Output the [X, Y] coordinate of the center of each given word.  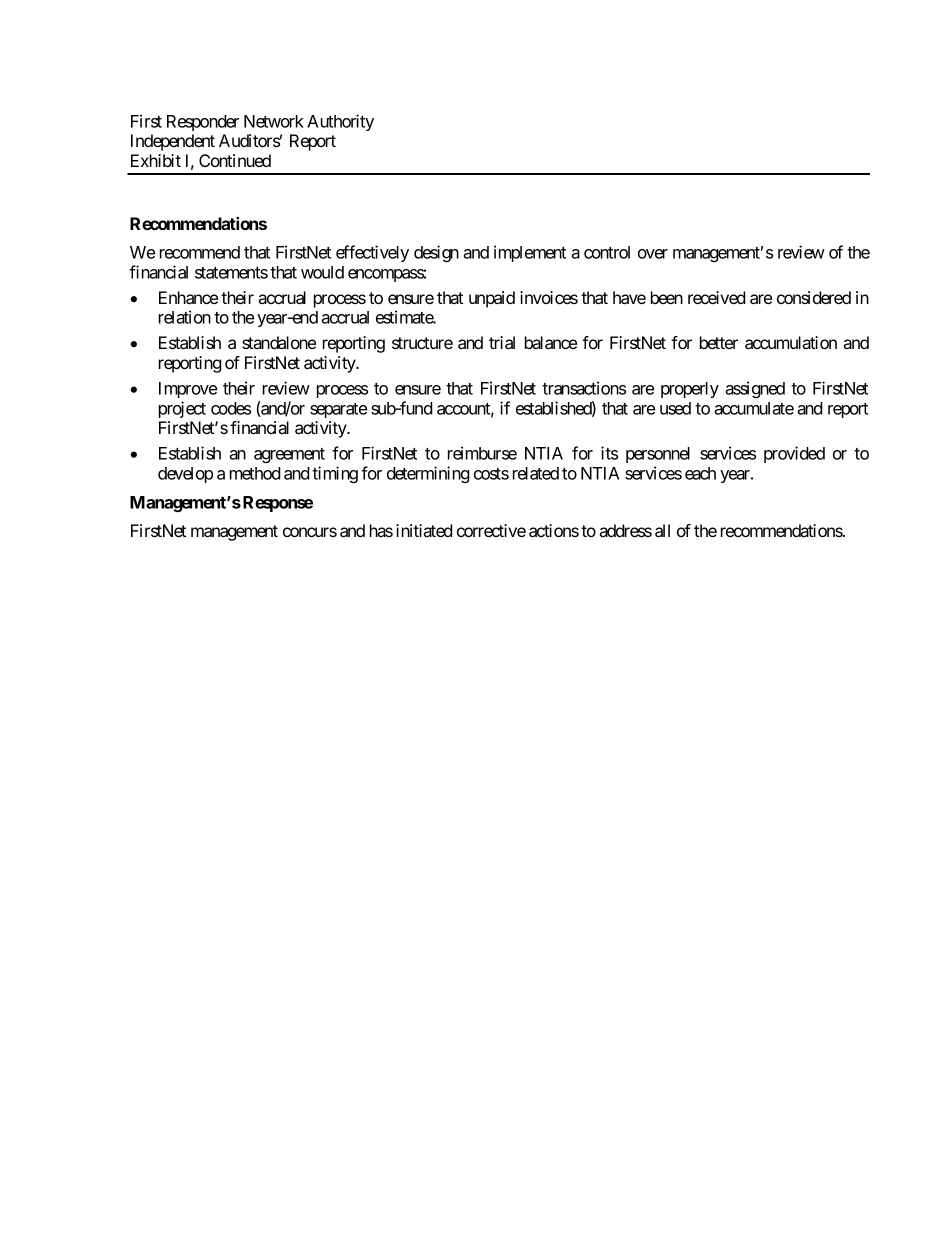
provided [794, 454]
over [653, 254]
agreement [289, 455]
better [719, 342]
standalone [279, 342]
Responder [203, 123]
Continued [235, 160]
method [255, 473]
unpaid [492, 299]
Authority [340, 122]
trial [502, 342]
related [536, 473]
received [717, 297]
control [607, 252]
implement [530, 253]
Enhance [188, 297]
